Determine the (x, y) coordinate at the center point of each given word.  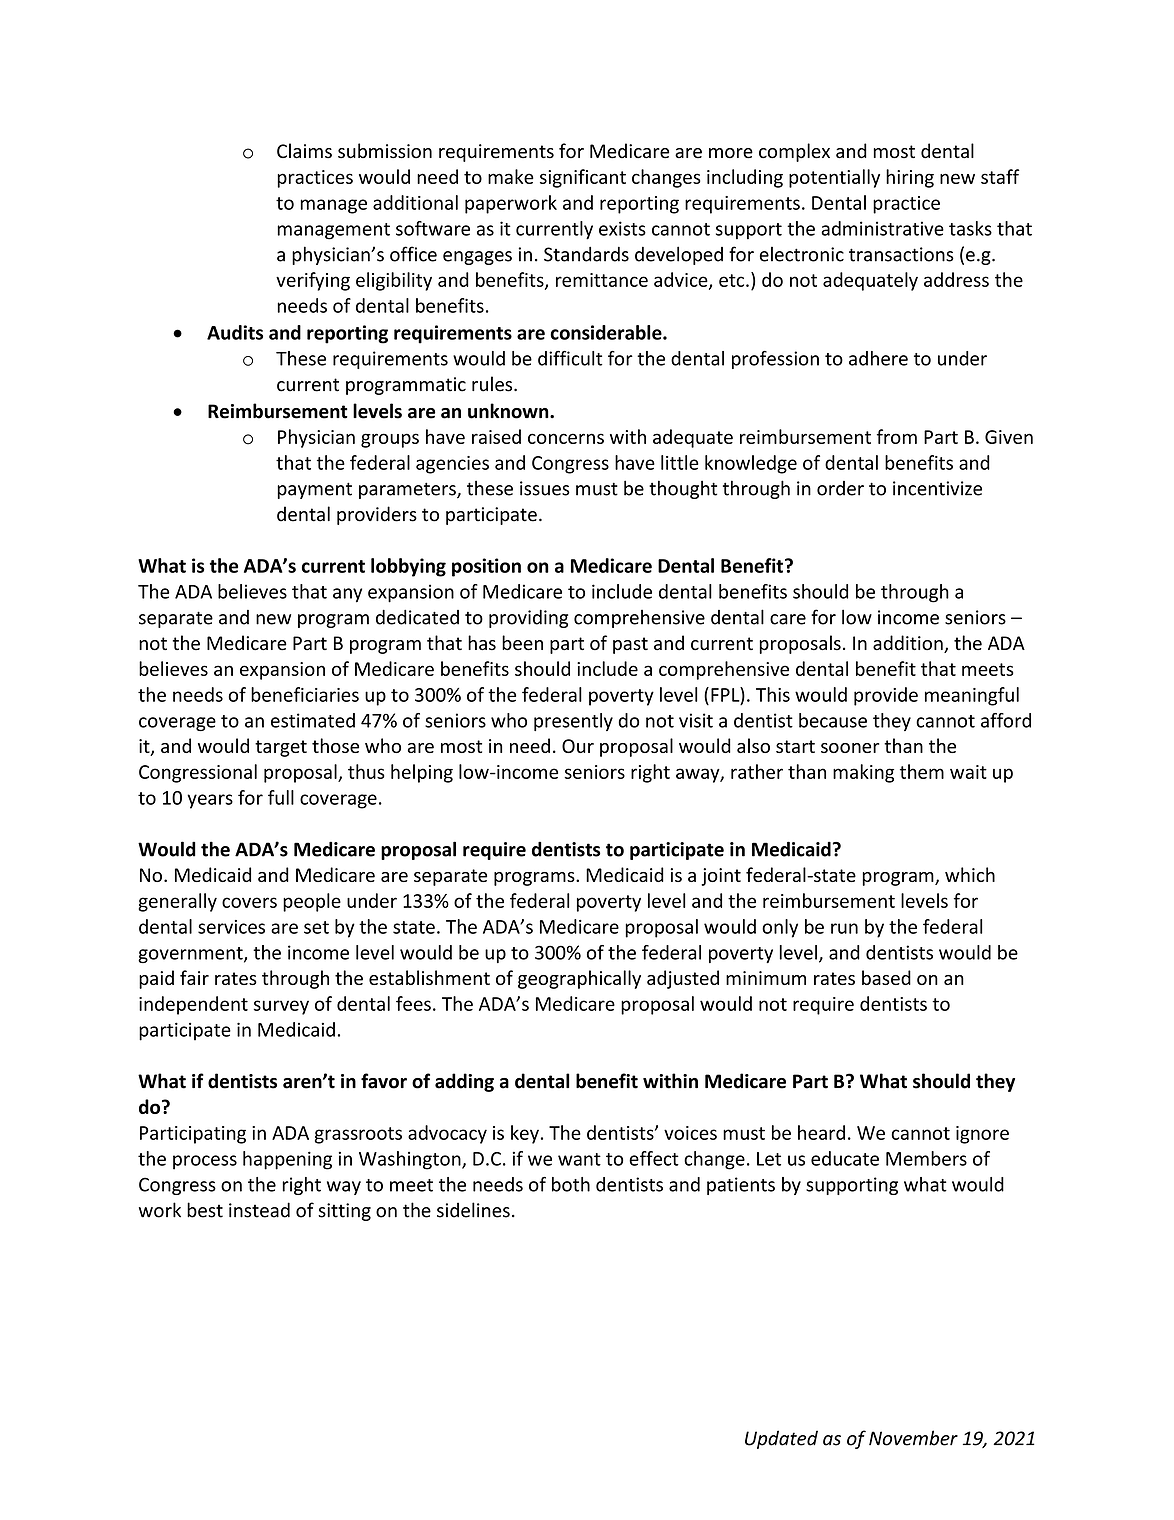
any (347, 595)
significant (583, 178)
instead (259, 1210)
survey (281, 1007)
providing (528, 618)
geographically (579, 979)
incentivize (937, 488)
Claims (304, 151)
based (886, 977)
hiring (910, 178)
